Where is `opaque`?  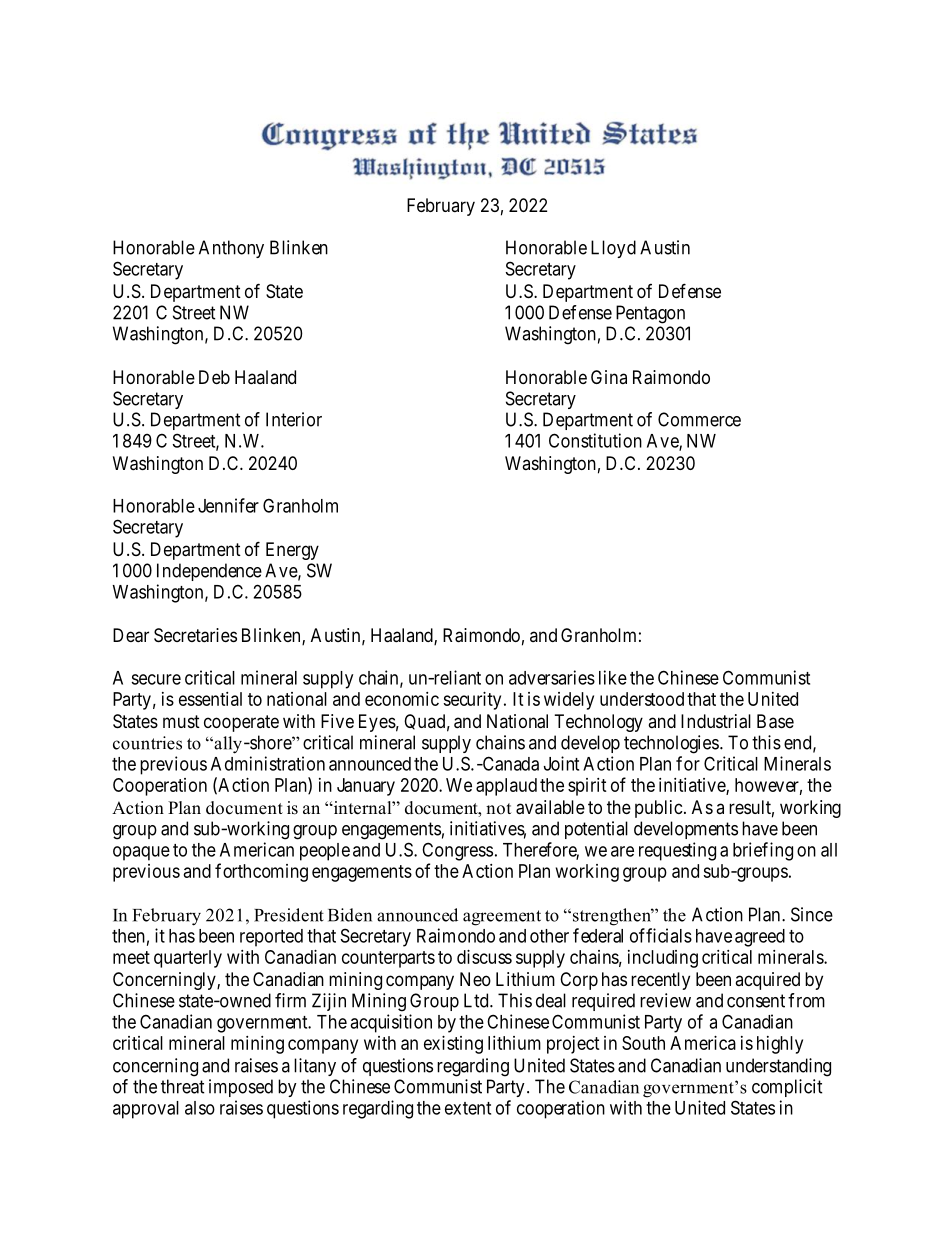 opaque is located at coordinates (141, 853).
